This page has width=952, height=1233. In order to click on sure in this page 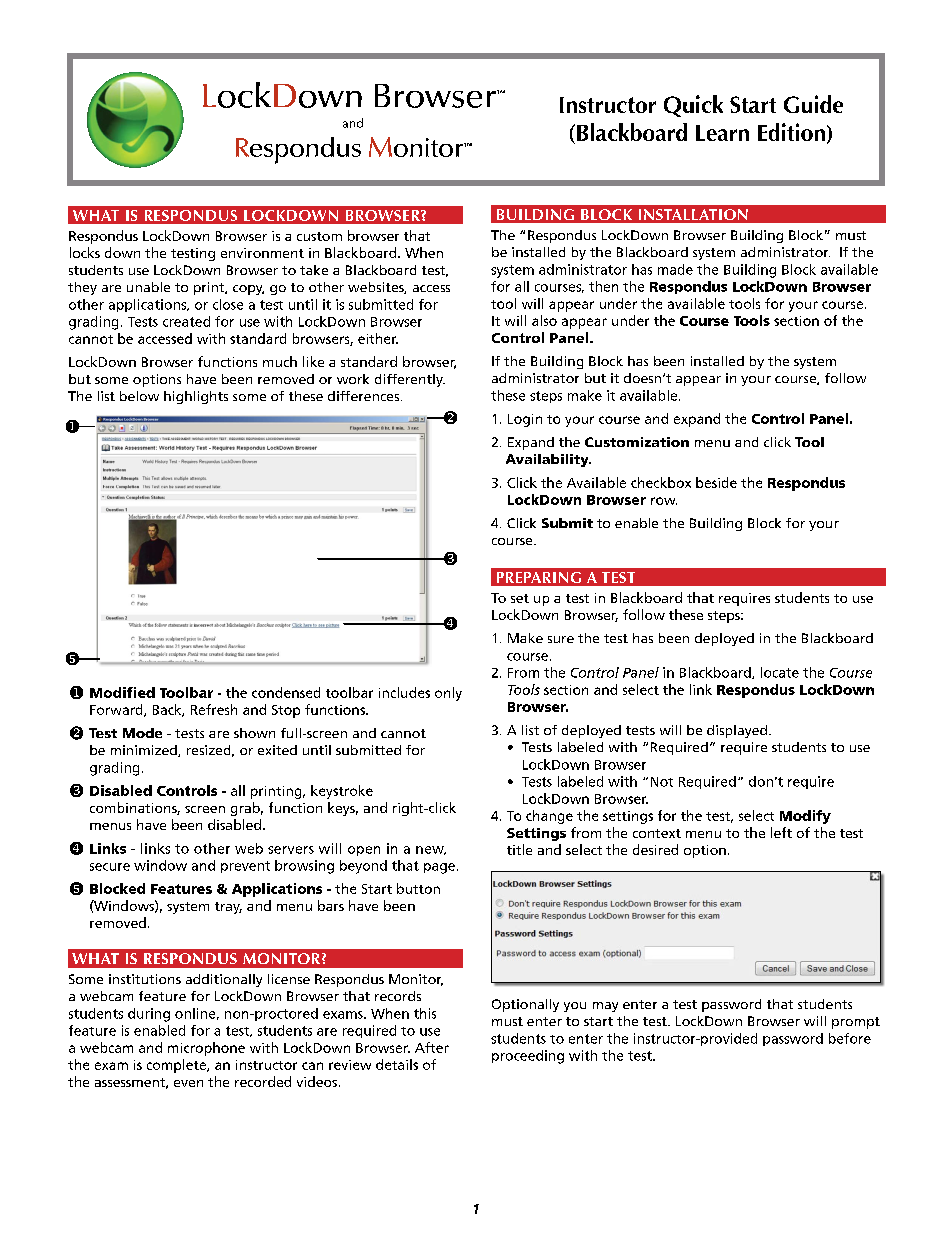, I will do `click(561, 639)`.
